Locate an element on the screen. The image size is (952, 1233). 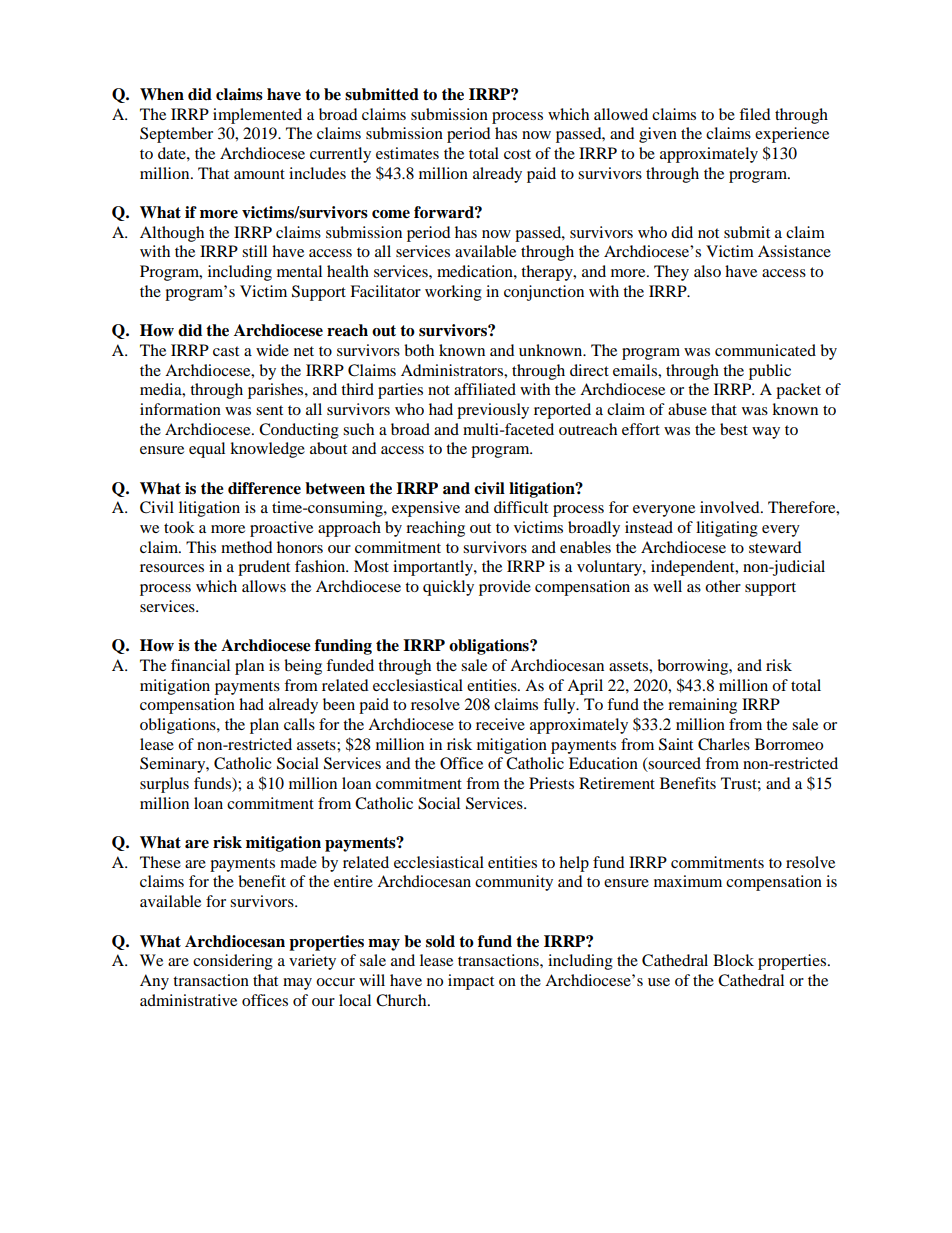
considering is located at coordinates (233, 962).
